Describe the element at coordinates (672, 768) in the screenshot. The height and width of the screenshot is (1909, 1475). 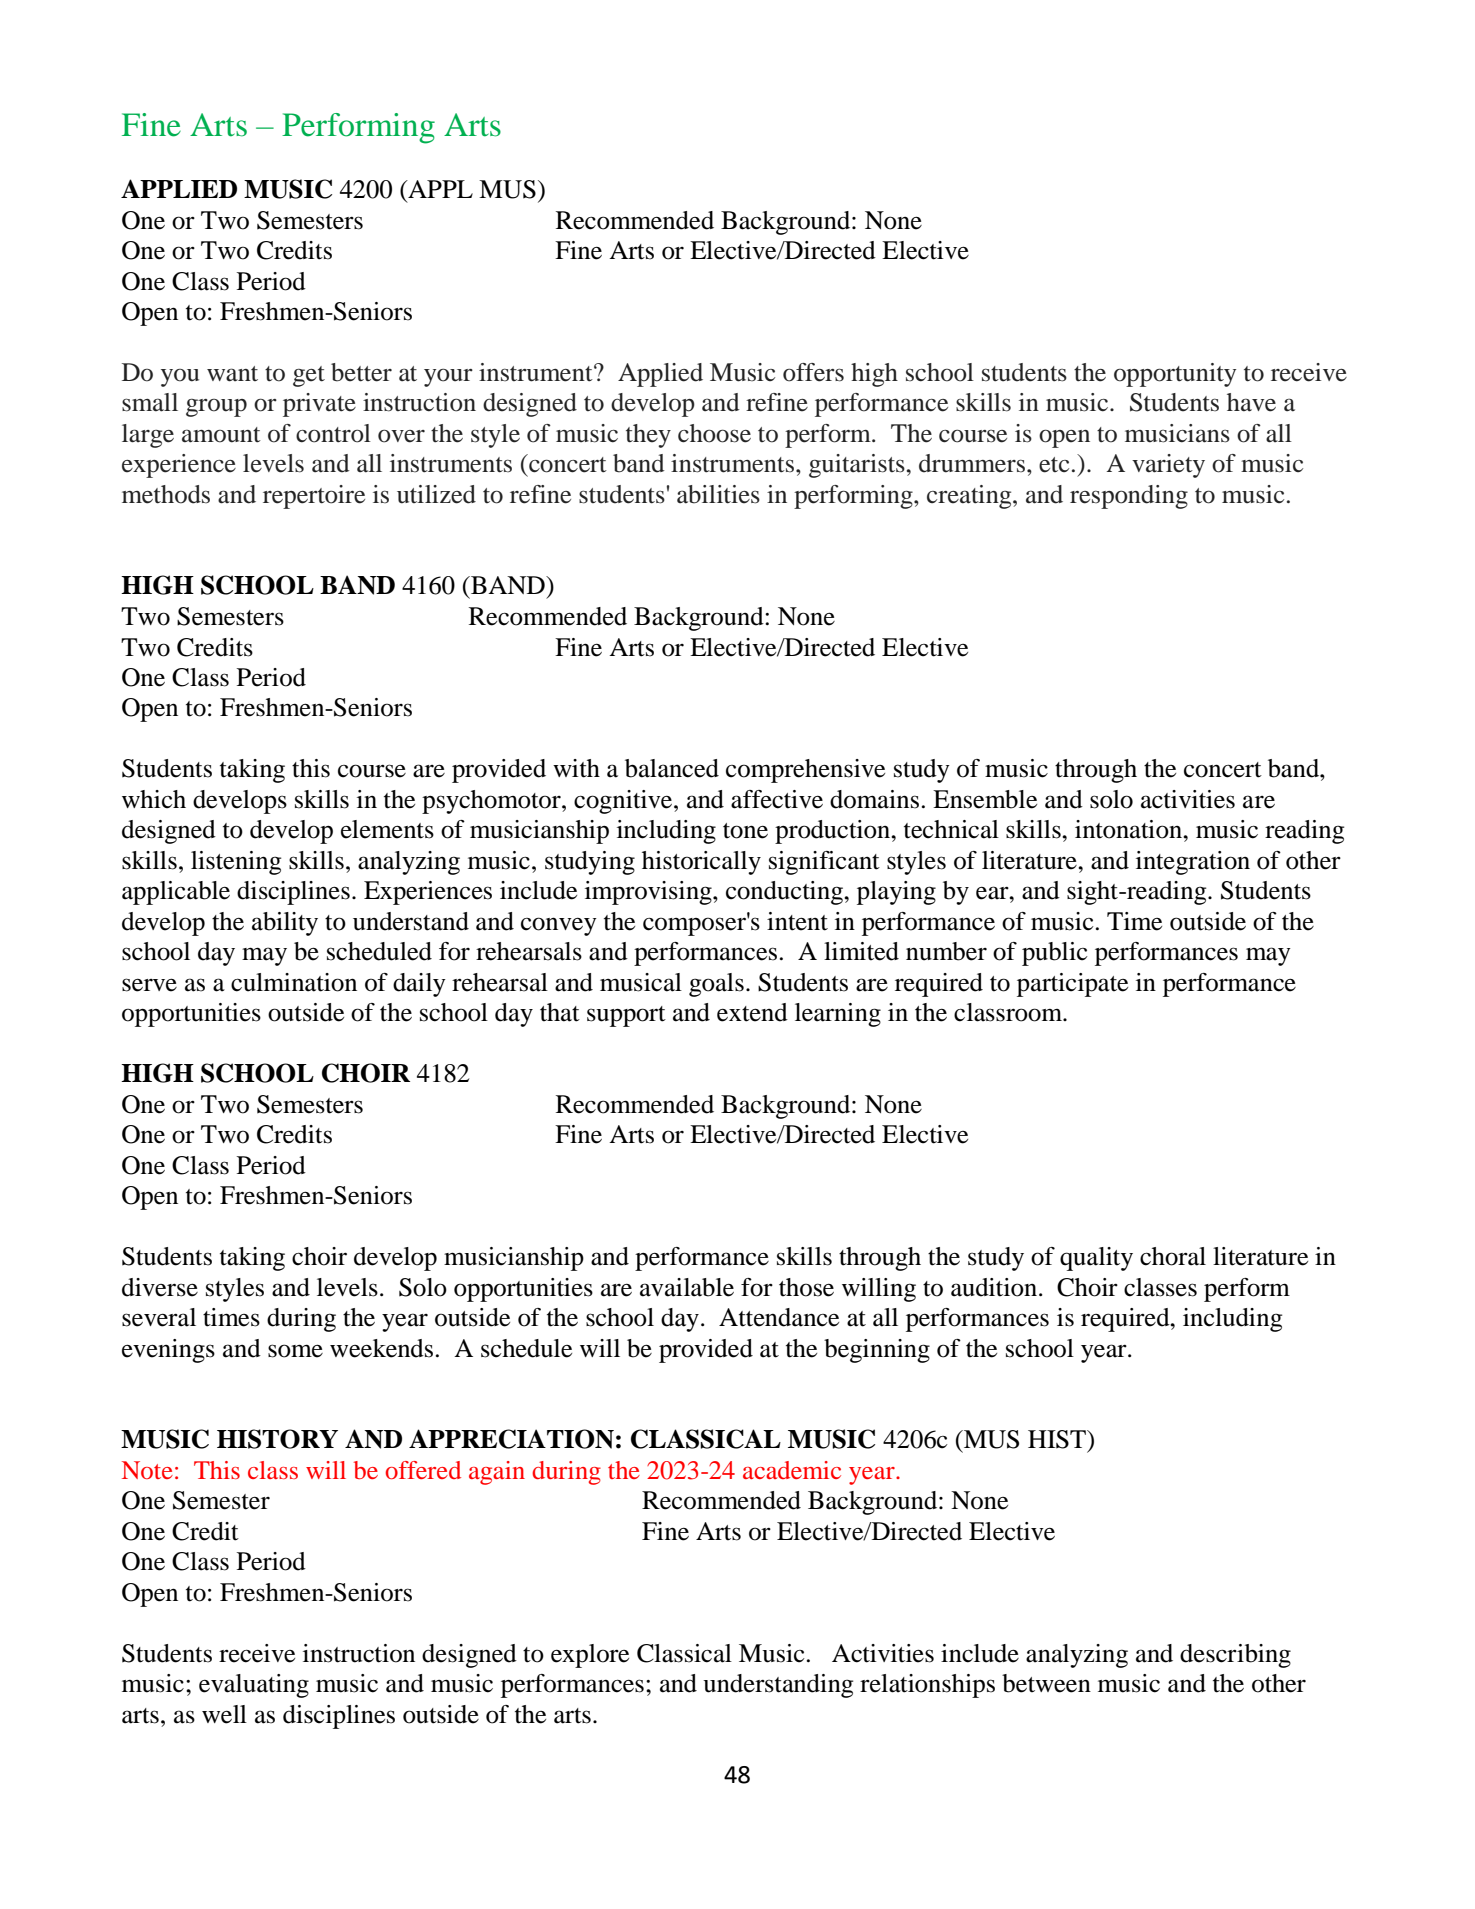
I see `balanced` at that location.
